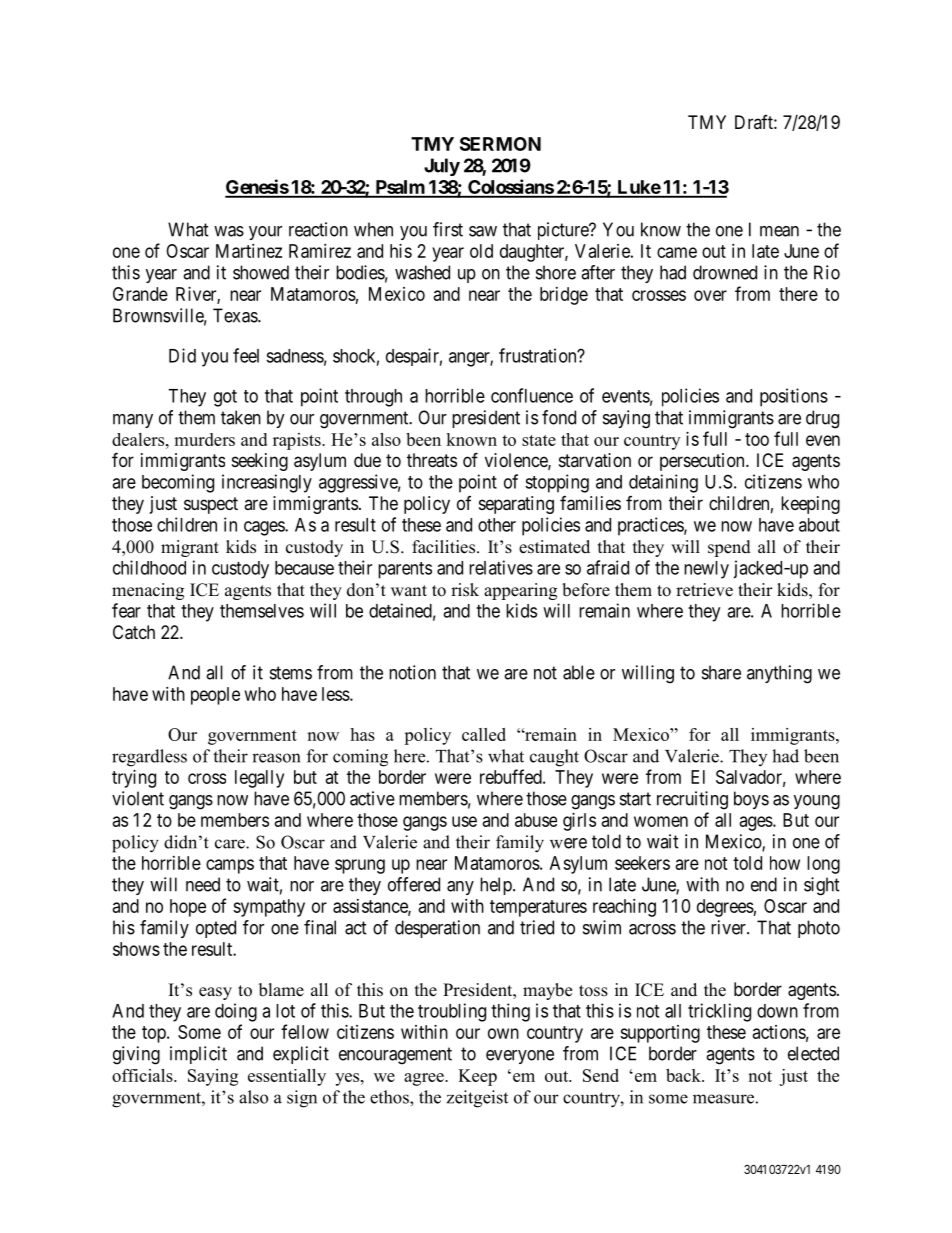  I want to click on zeitgeist, so click(477, 1099).
